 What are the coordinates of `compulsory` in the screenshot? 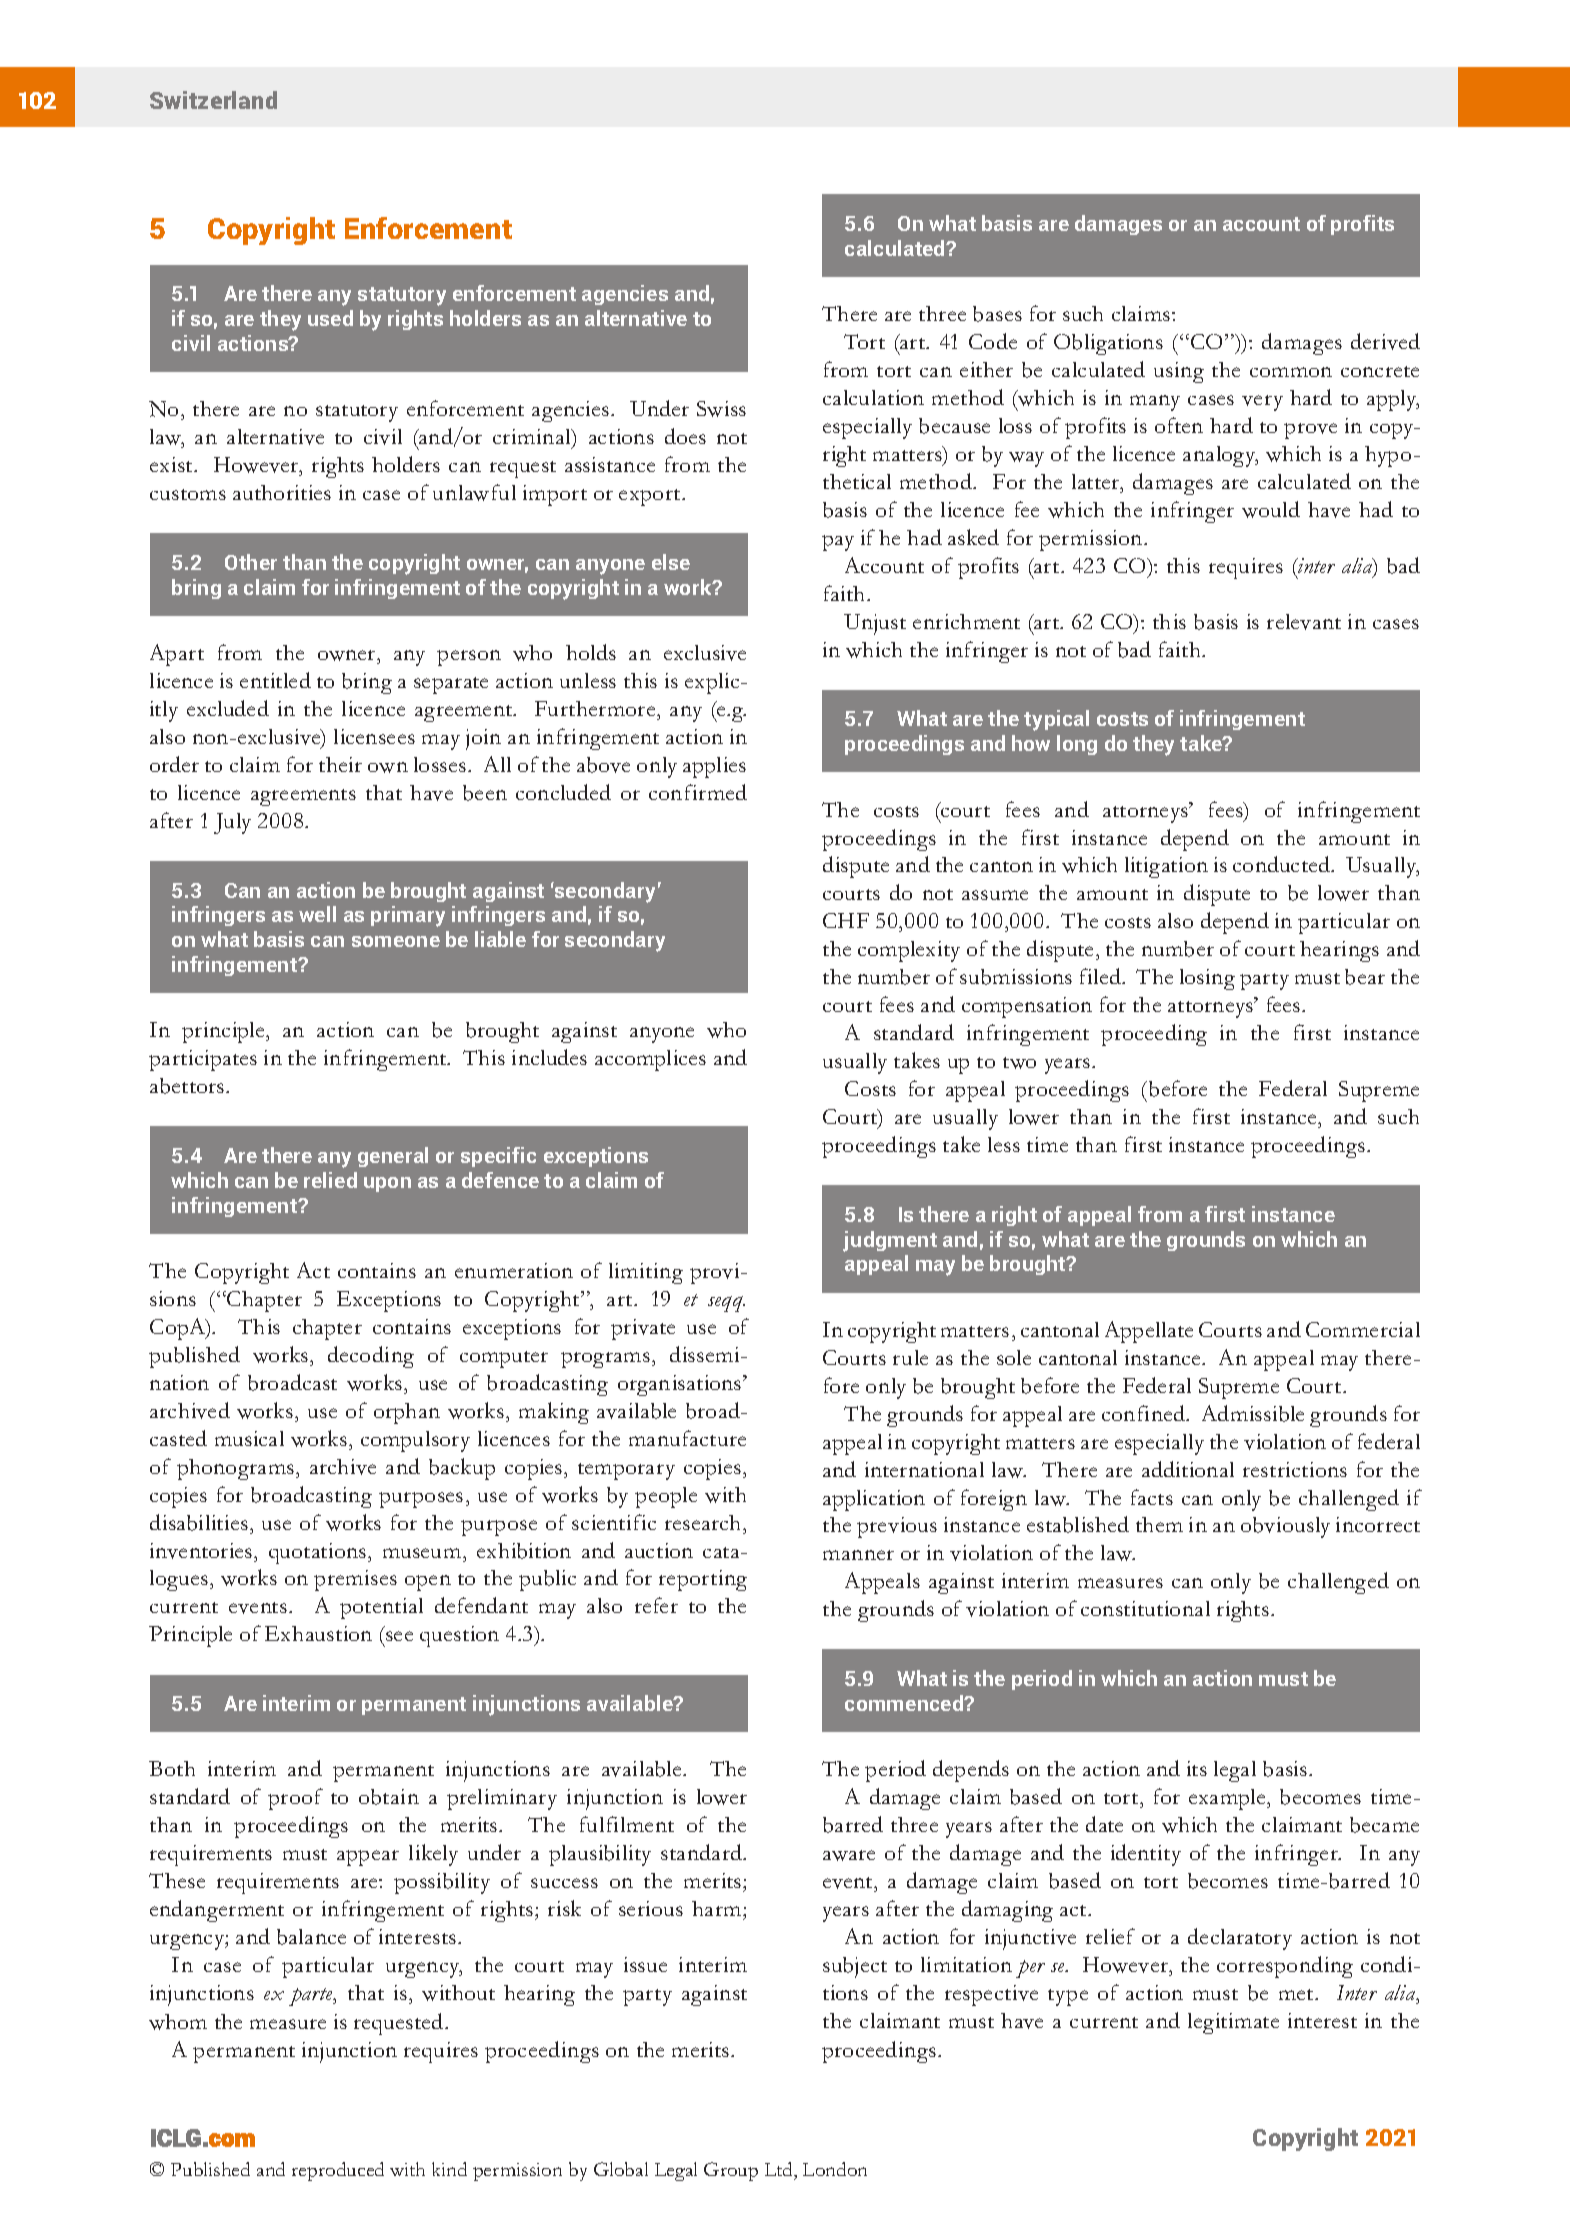 It's located at (415, 1441).
